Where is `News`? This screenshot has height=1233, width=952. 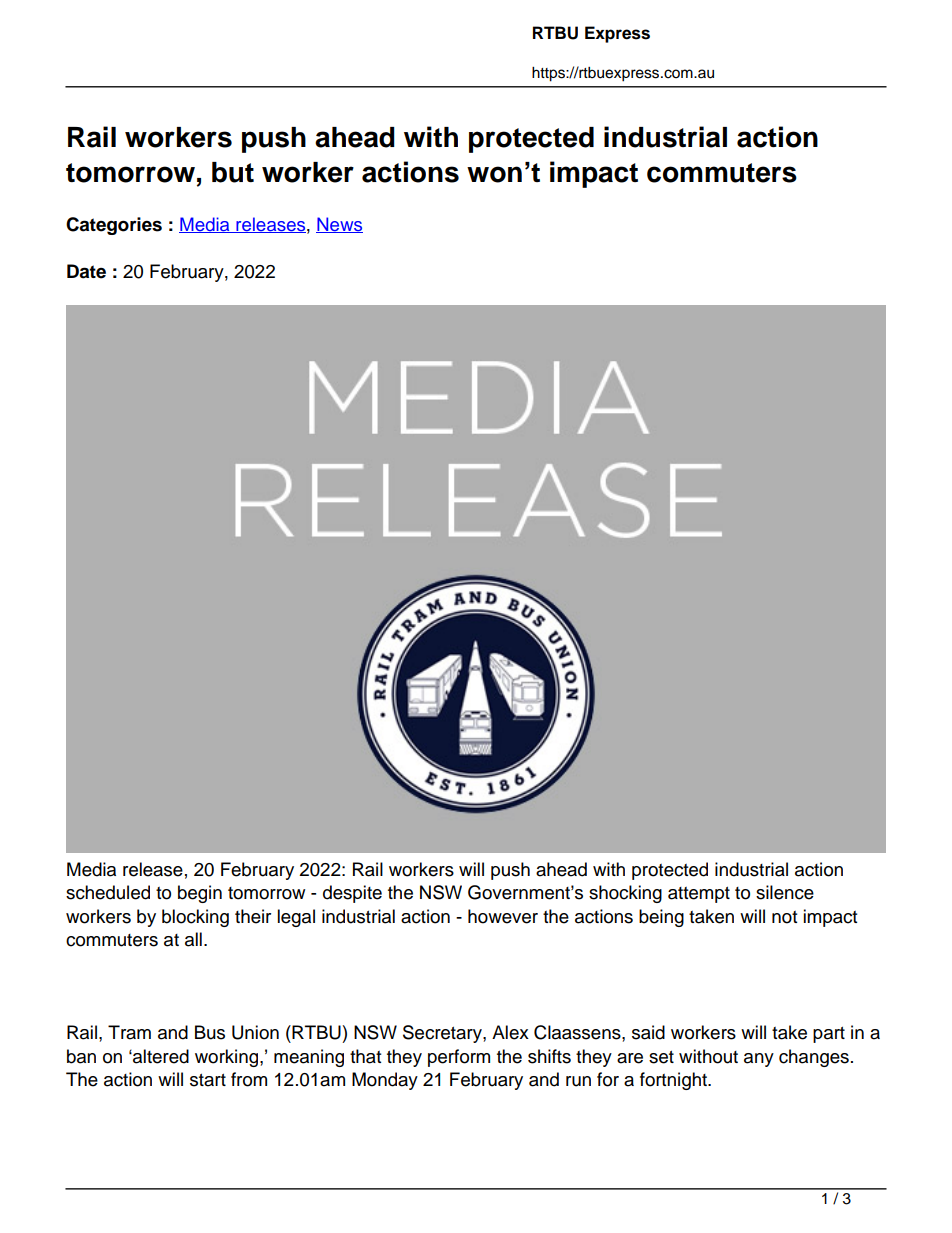
News is located at coordinates (339, 225).
